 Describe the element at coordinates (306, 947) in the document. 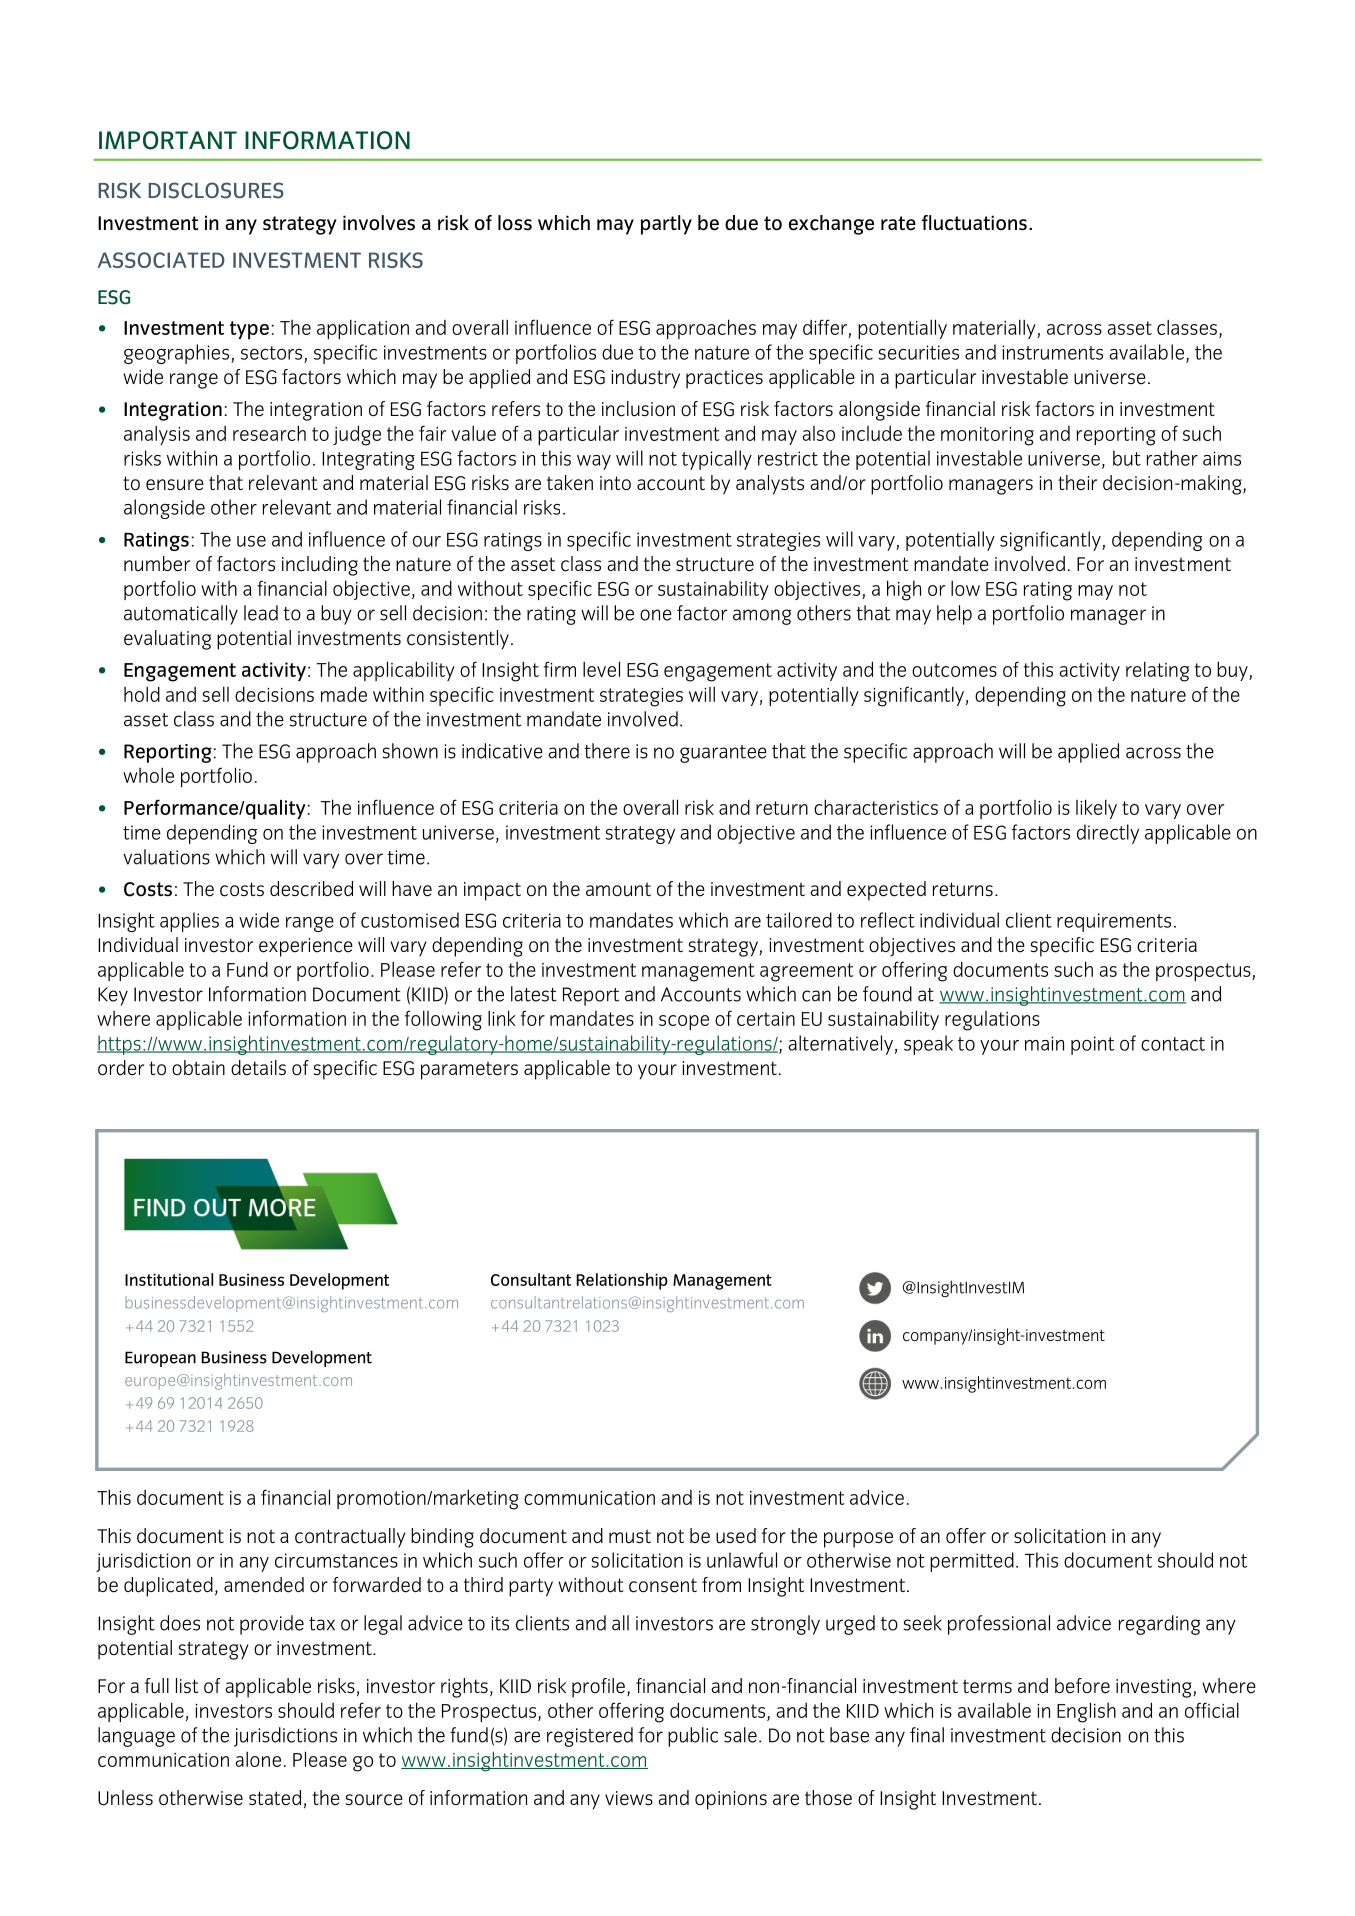

I see `experience` at that location.
